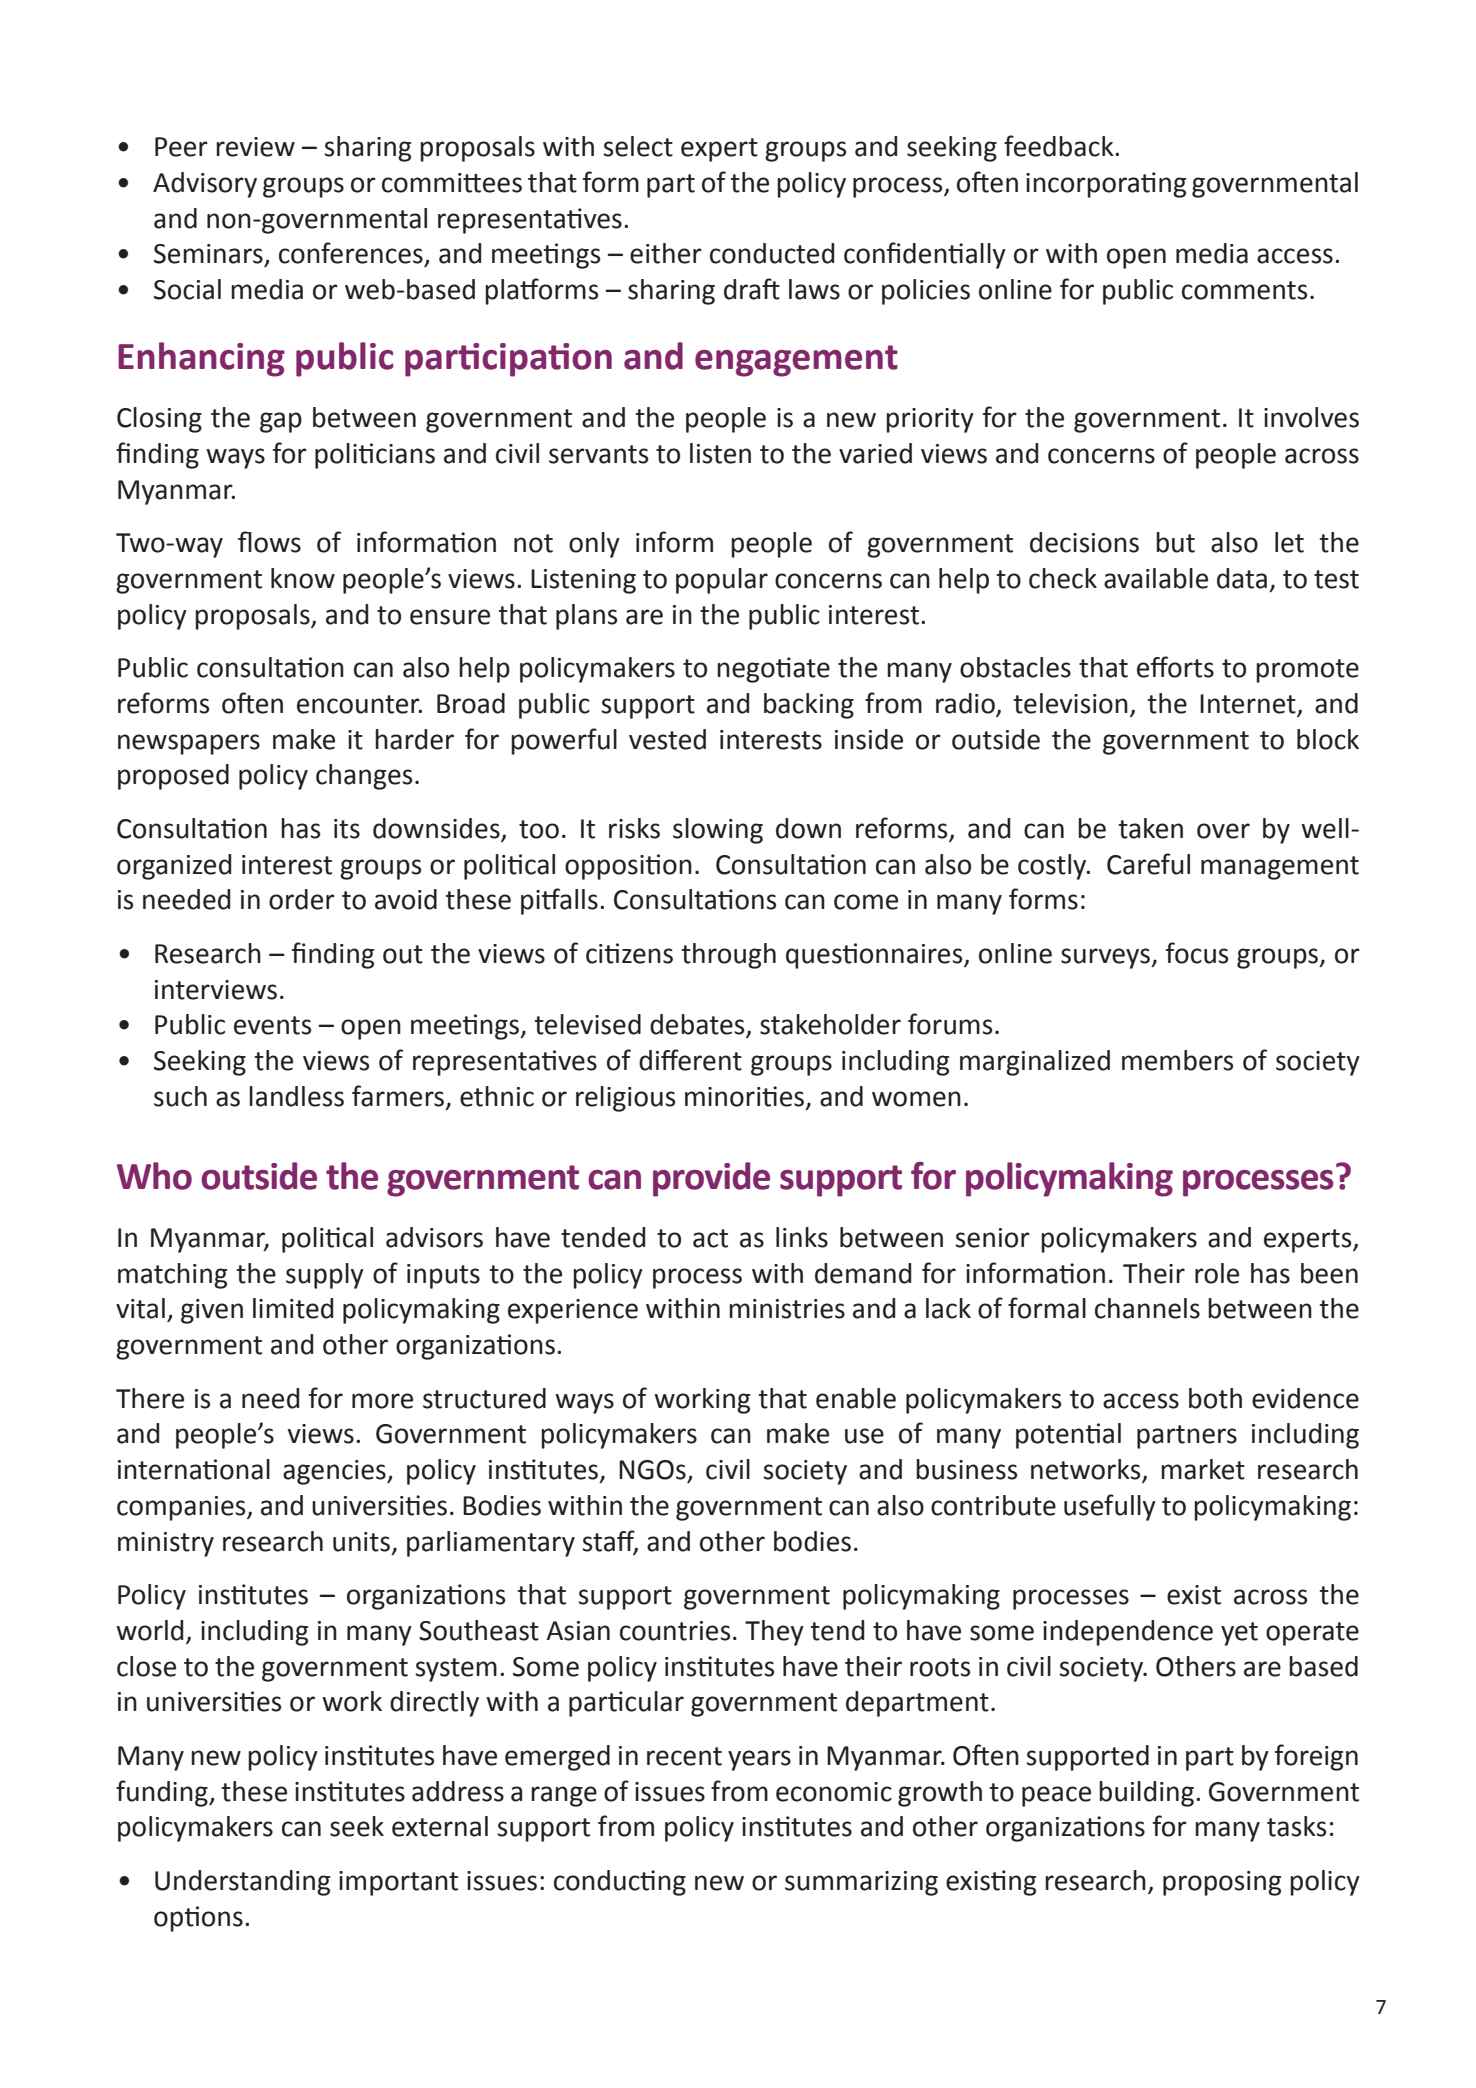  What do you see at coordinates (1106, 185) in the screenshot?
I see `incorporating` at bounding box center [1106, 185].
